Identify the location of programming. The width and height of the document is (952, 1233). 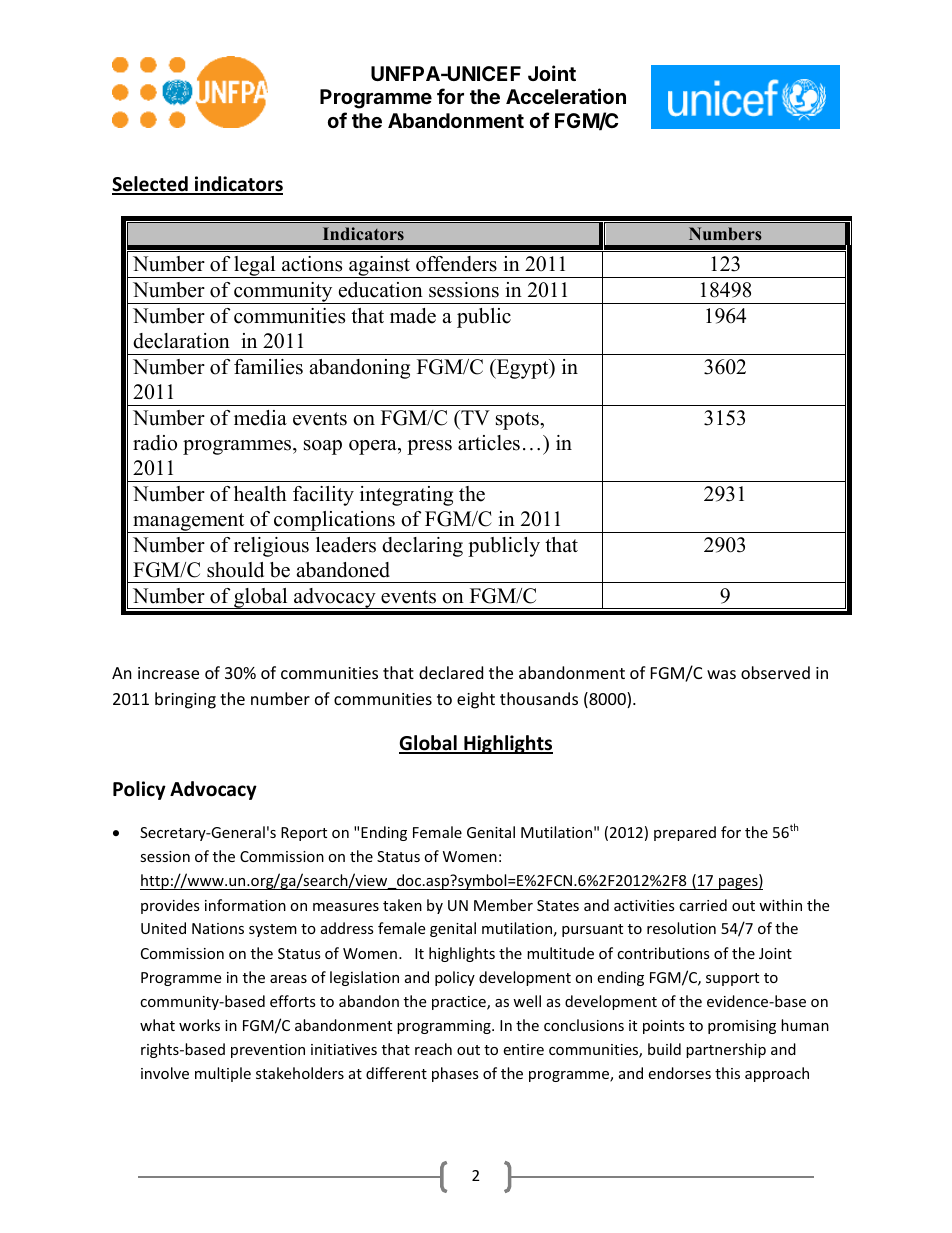
(445, 1027).
